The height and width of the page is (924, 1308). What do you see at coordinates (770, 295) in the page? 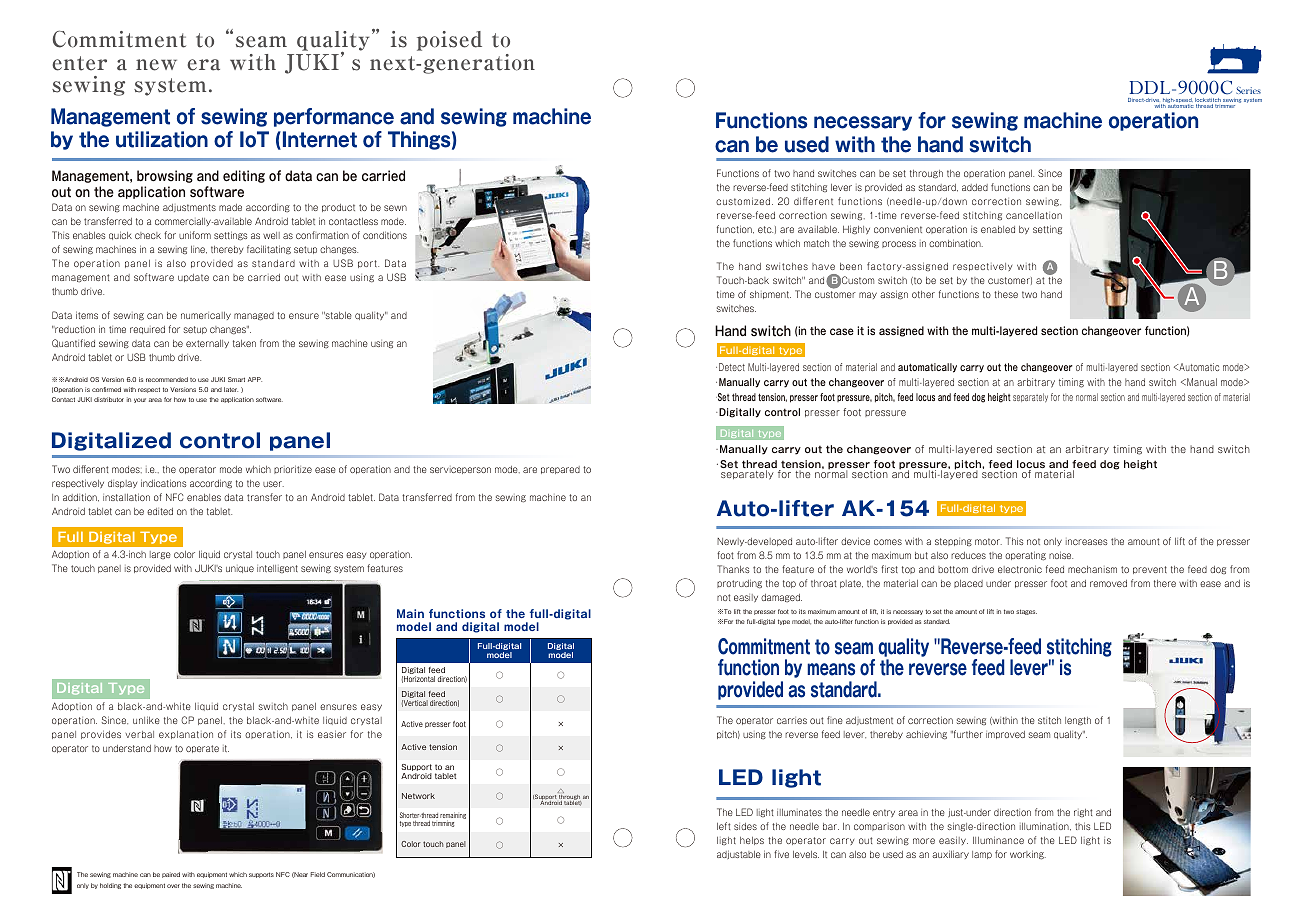
I see `shipment` at bounding box center [770, 295].
